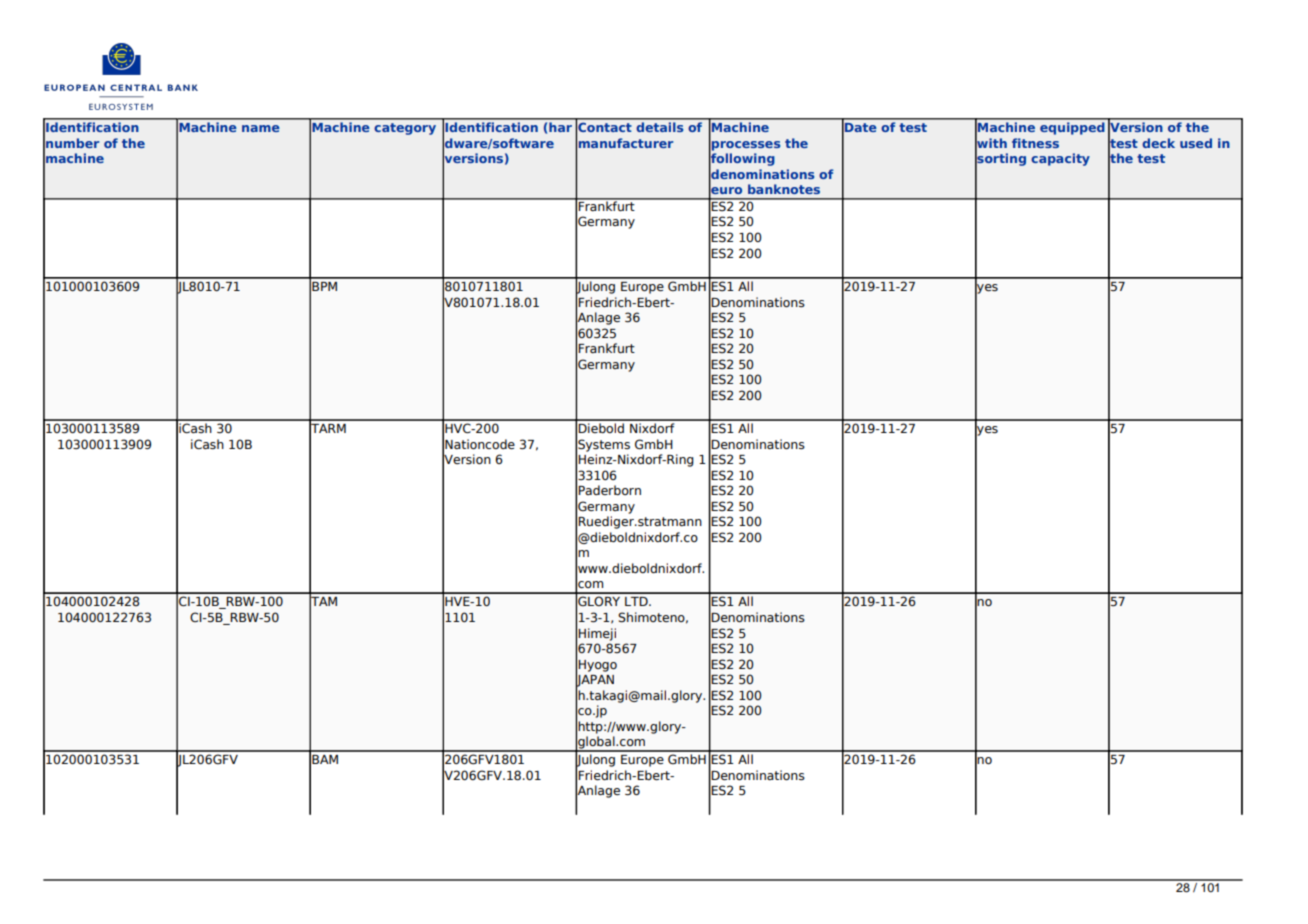 This page has width=1308, height=924. What do you see at coordinates (1196, 143) in the page?
I see `used` at bounding box center [1196, 143].
